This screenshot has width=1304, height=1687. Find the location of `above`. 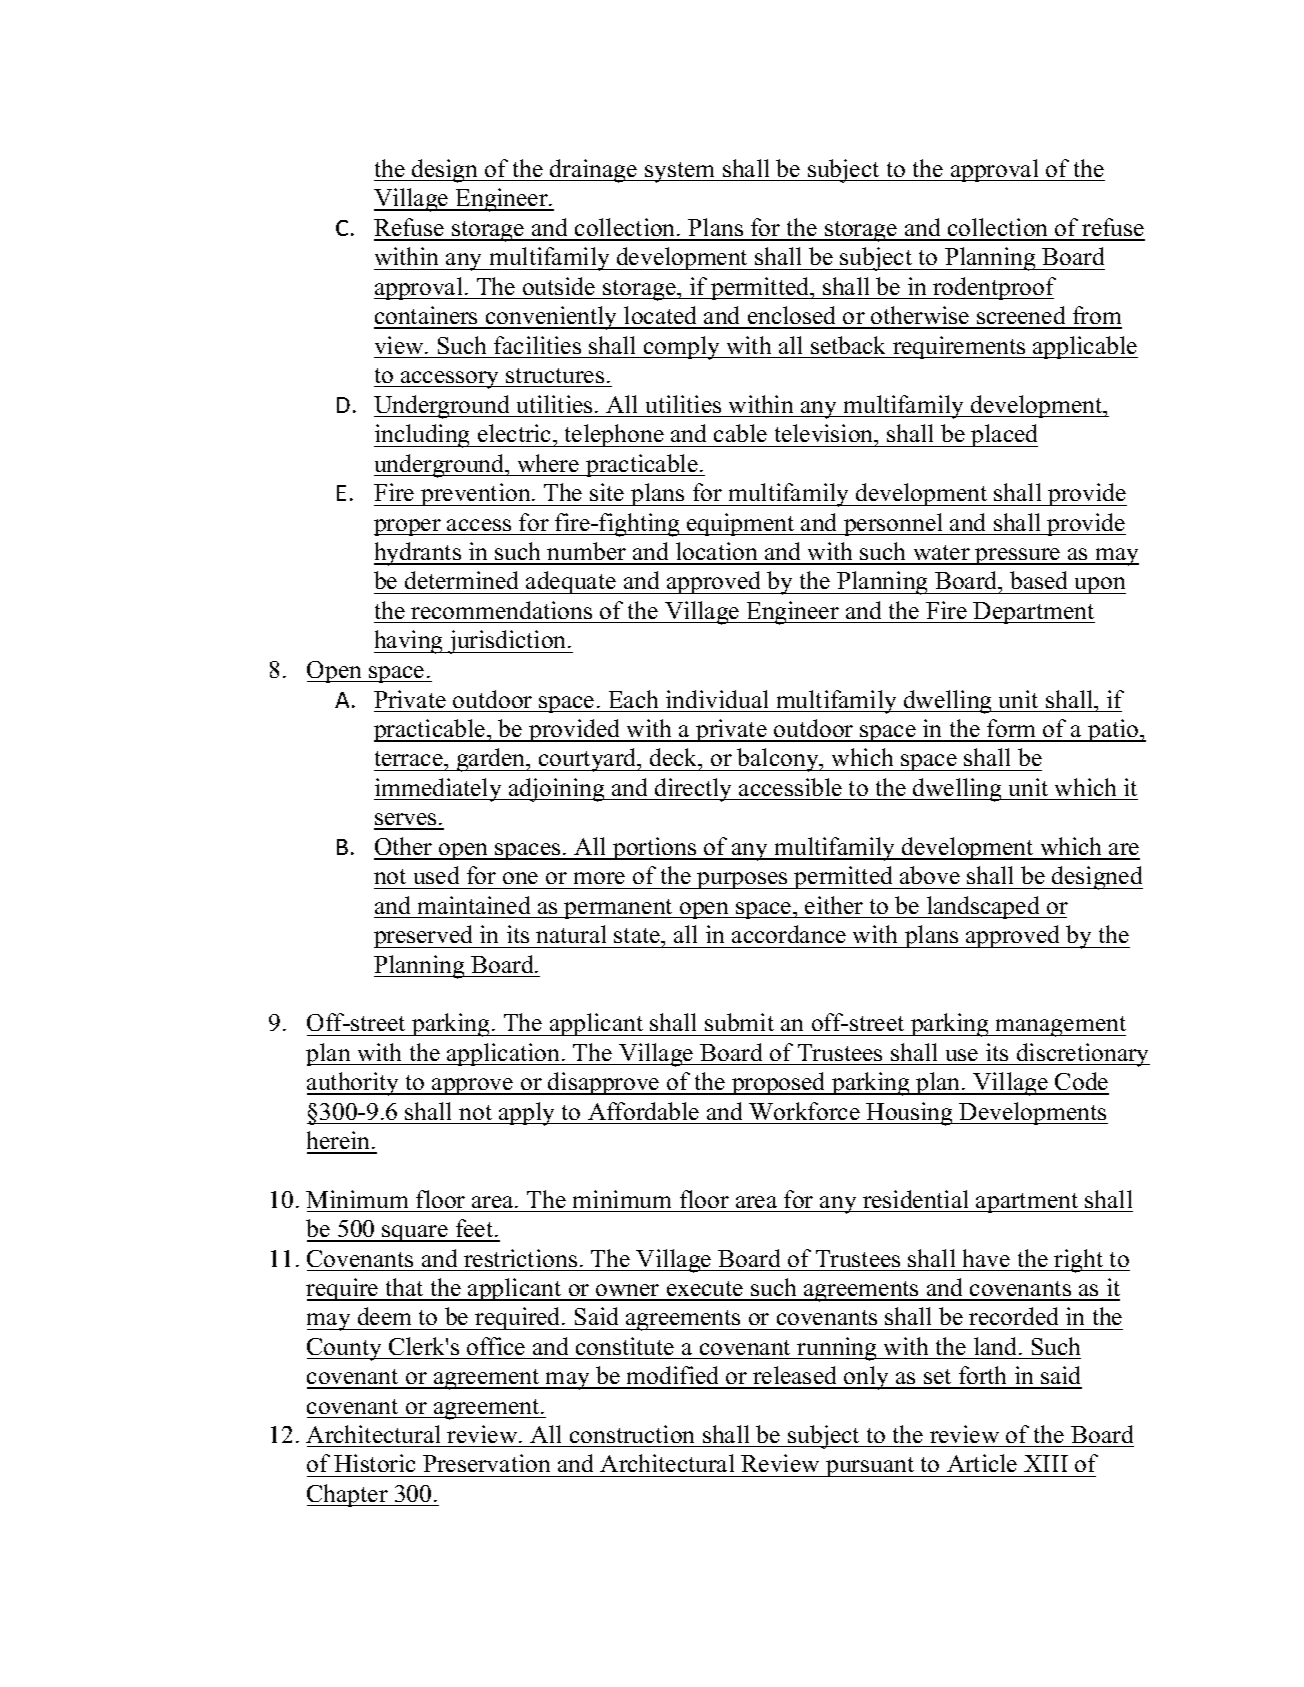

above is located at coordinates (930, 875).
